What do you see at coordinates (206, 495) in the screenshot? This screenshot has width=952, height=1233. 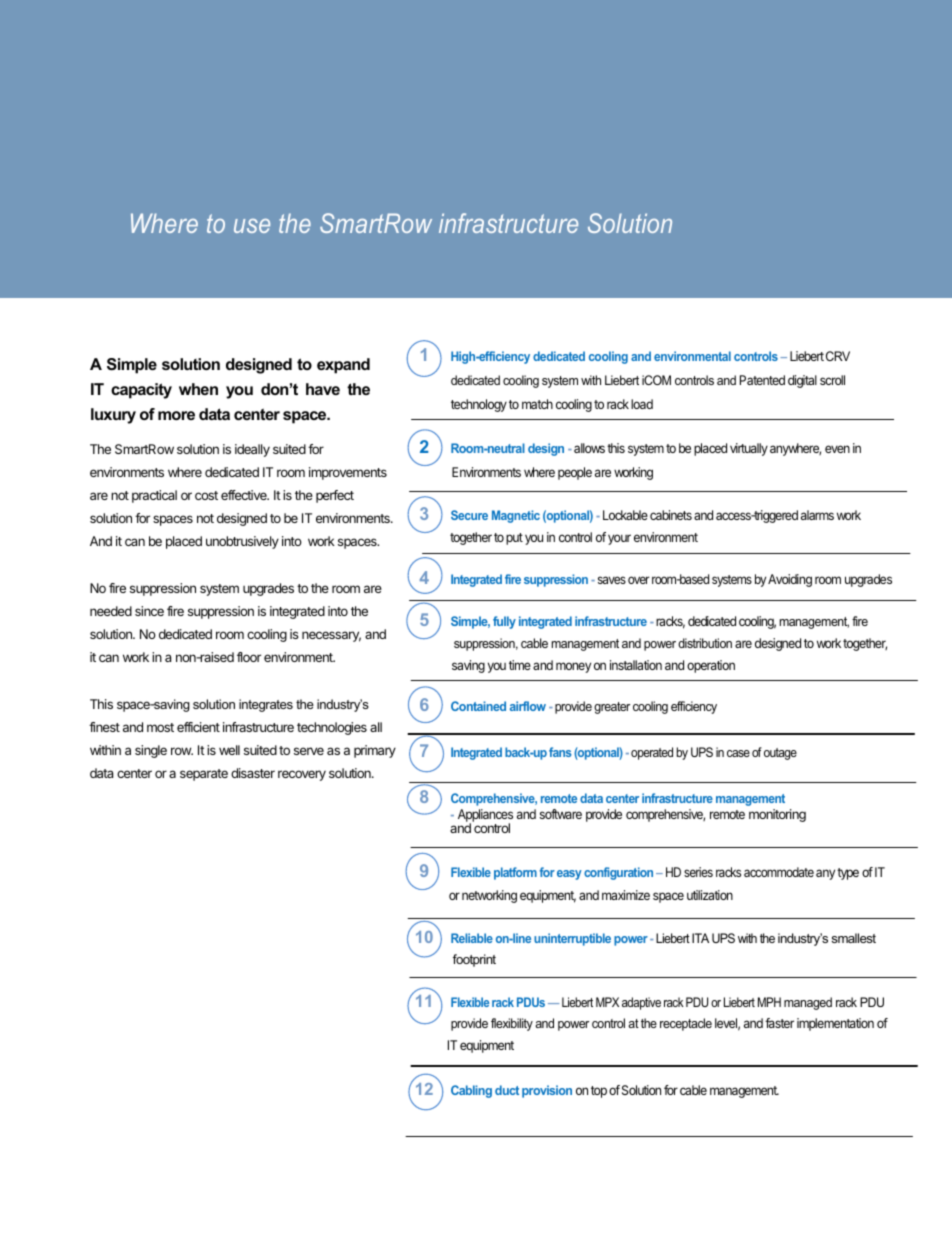 I see `cost` at bounding box center [206, 495].
